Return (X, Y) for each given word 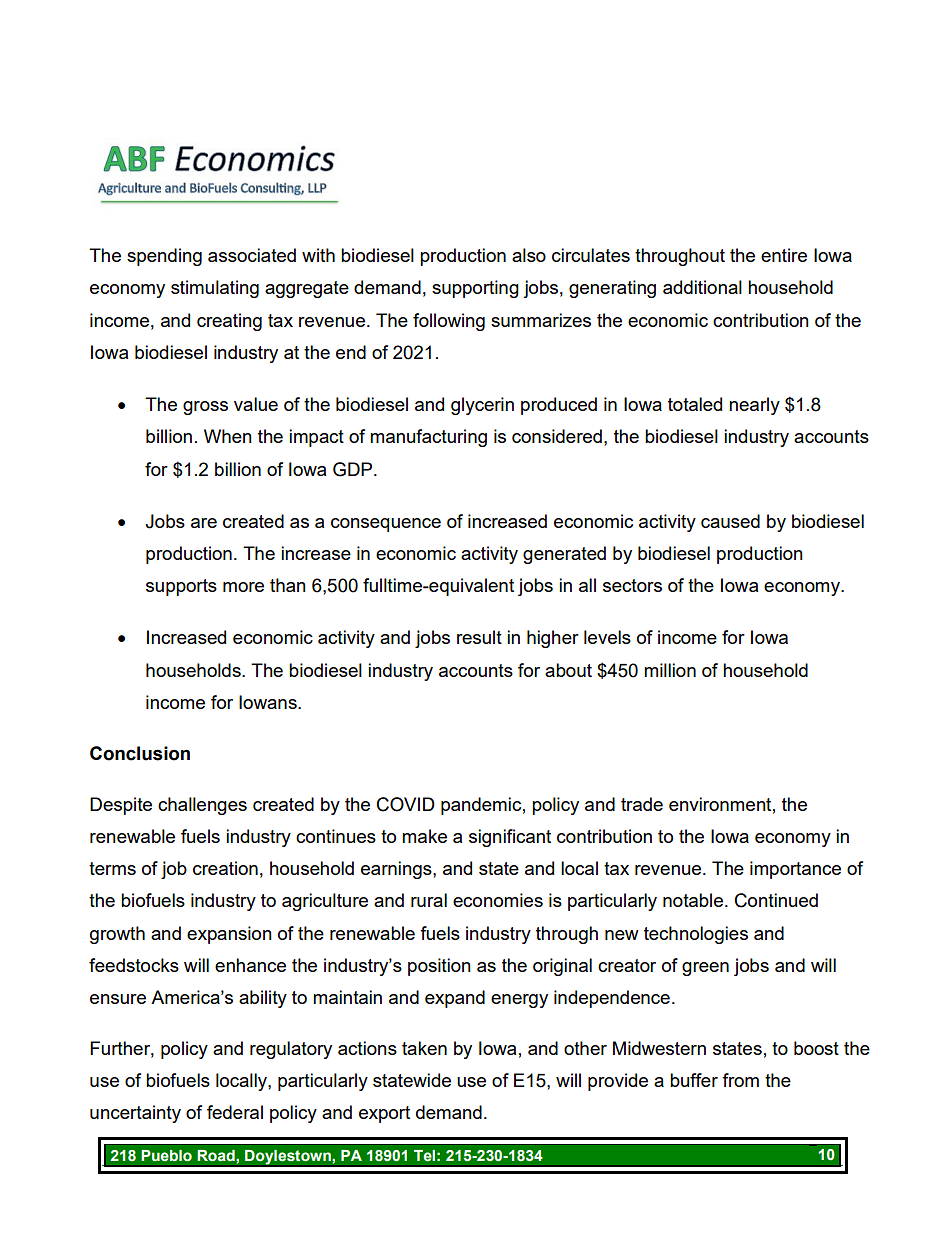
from (740, 1080)
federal (235, 1112)
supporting (475, 289)
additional (702, 287)
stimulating (215, 289)
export (384, 1114)
